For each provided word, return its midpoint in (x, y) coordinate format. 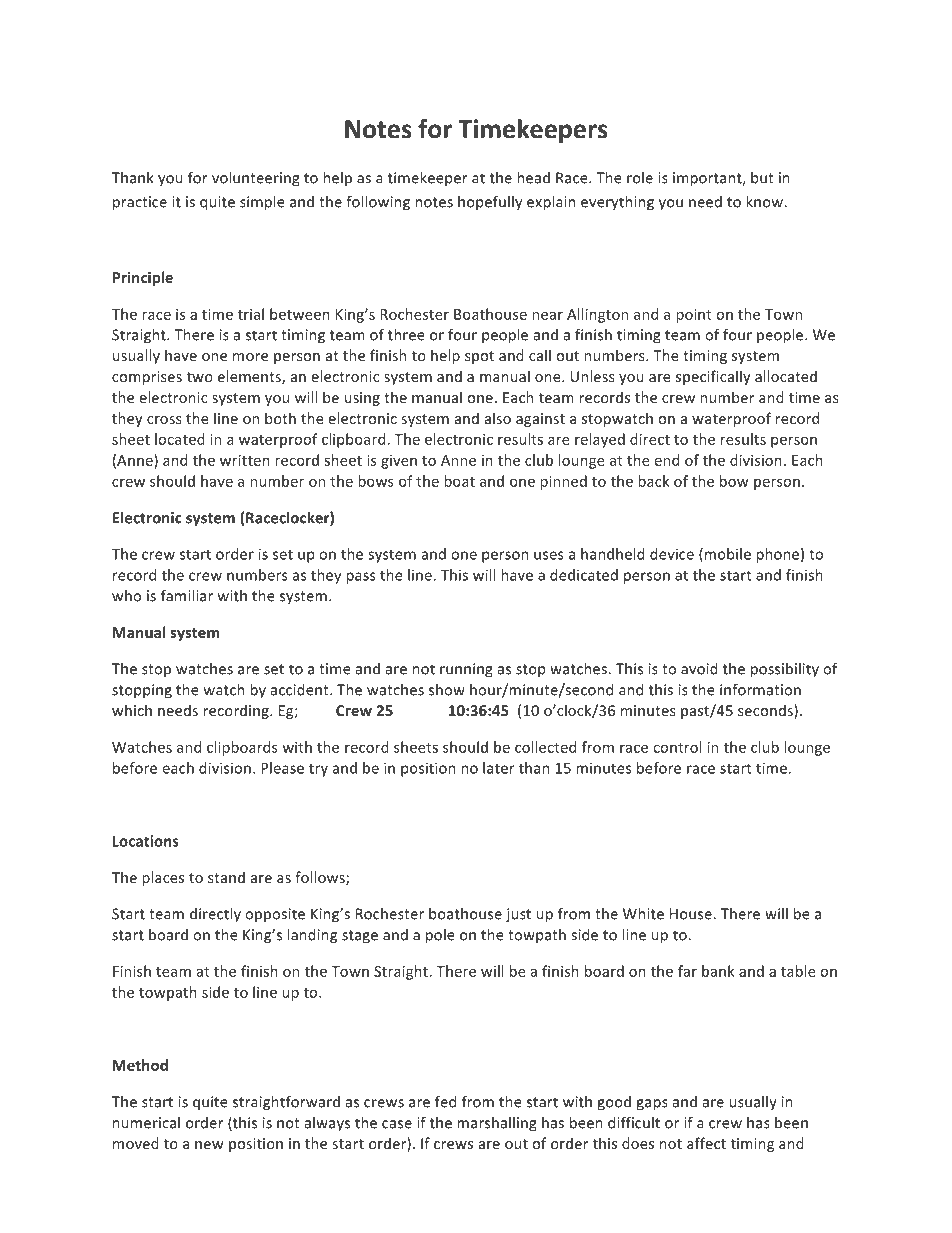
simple (262, 203)
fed (445, 1101)
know (765, 202)
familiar (187, 595)
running (466, 670)
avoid (699, 669)
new (209, 1145)
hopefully (490, 202)
